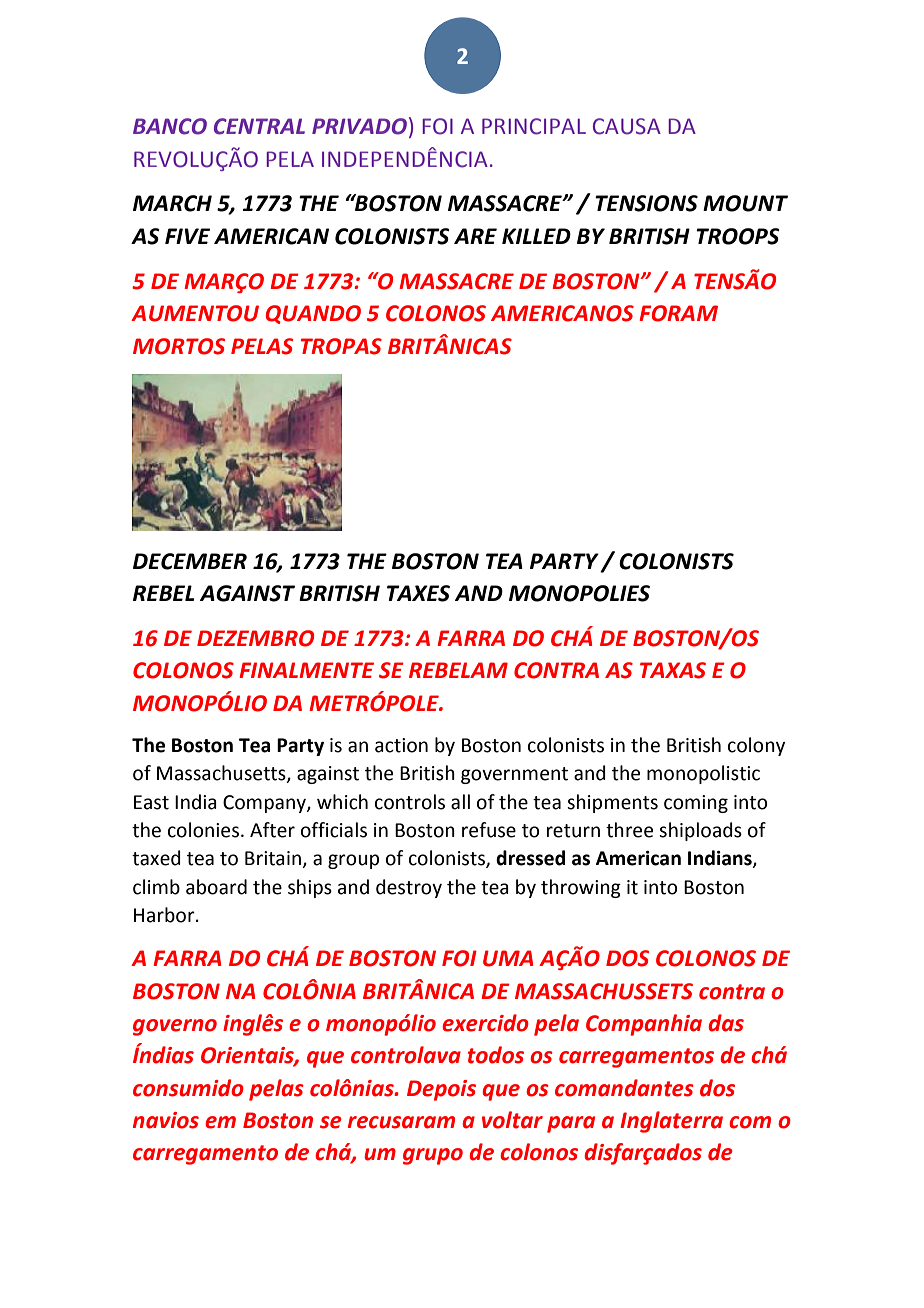 The height and width of the screenshot is (1308, 924). Describe the element at coordinates (259, 126) in the screenshot. I see `CENTRAL` at that location.
